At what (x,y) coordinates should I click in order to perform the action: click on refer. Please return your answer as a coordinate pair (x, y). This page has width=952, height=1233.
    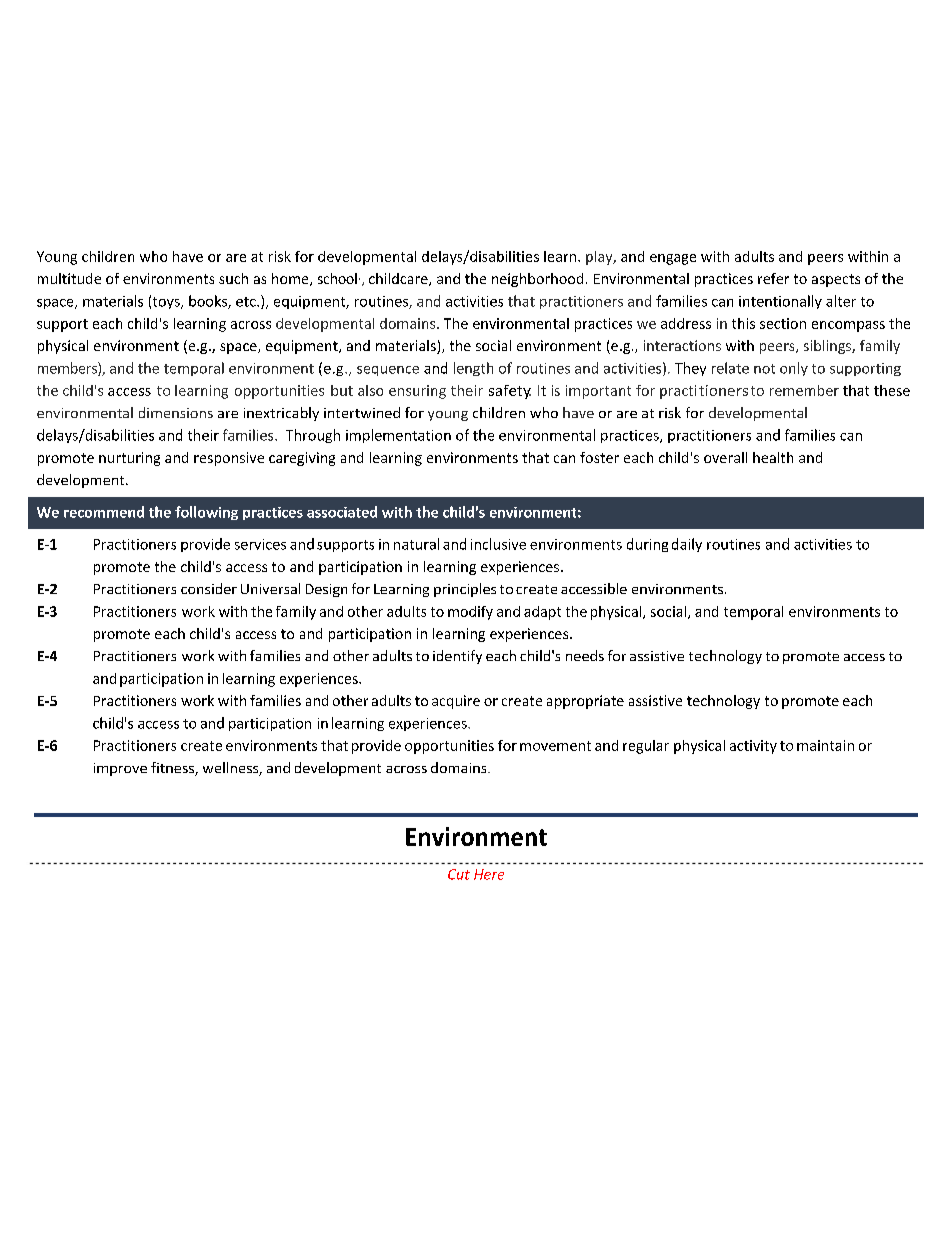
    Looking at the image, I should click on (773, 278).
